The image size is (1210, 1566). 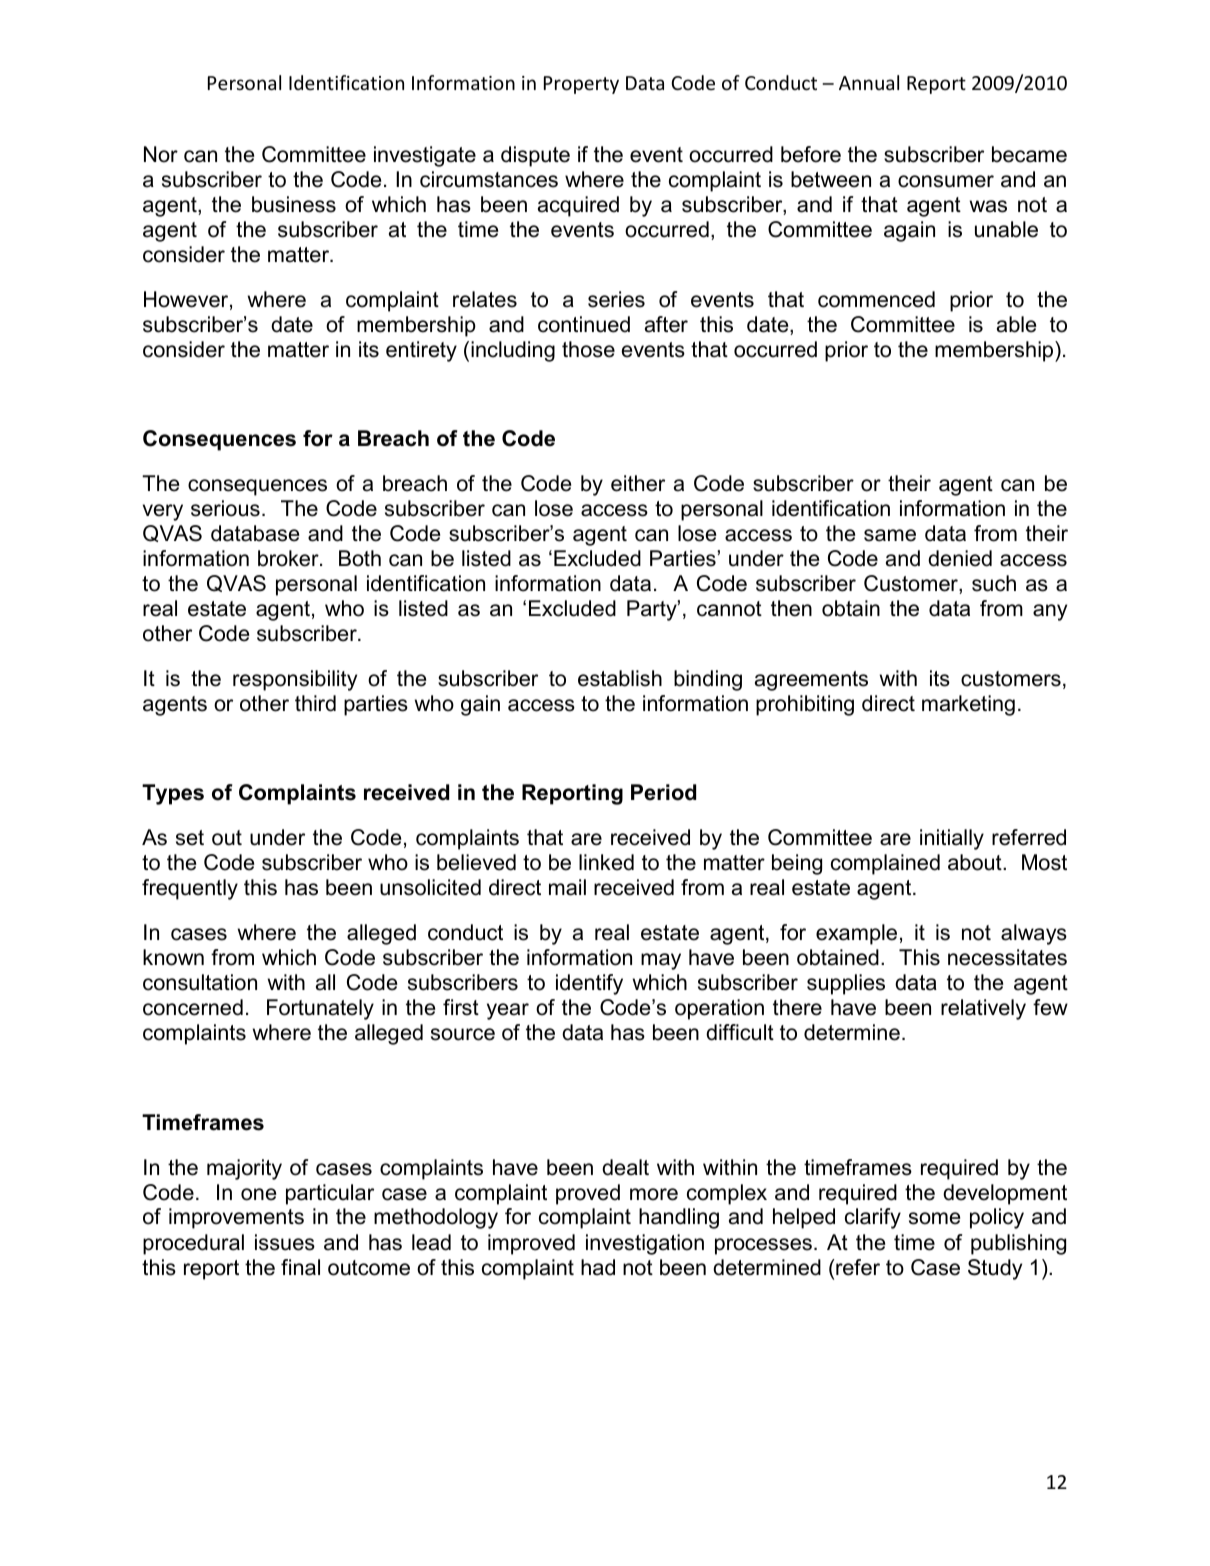 What do you see at coordinates (890, 535) in the screenshot?
I see `same` at bounding box center [890, 535].
